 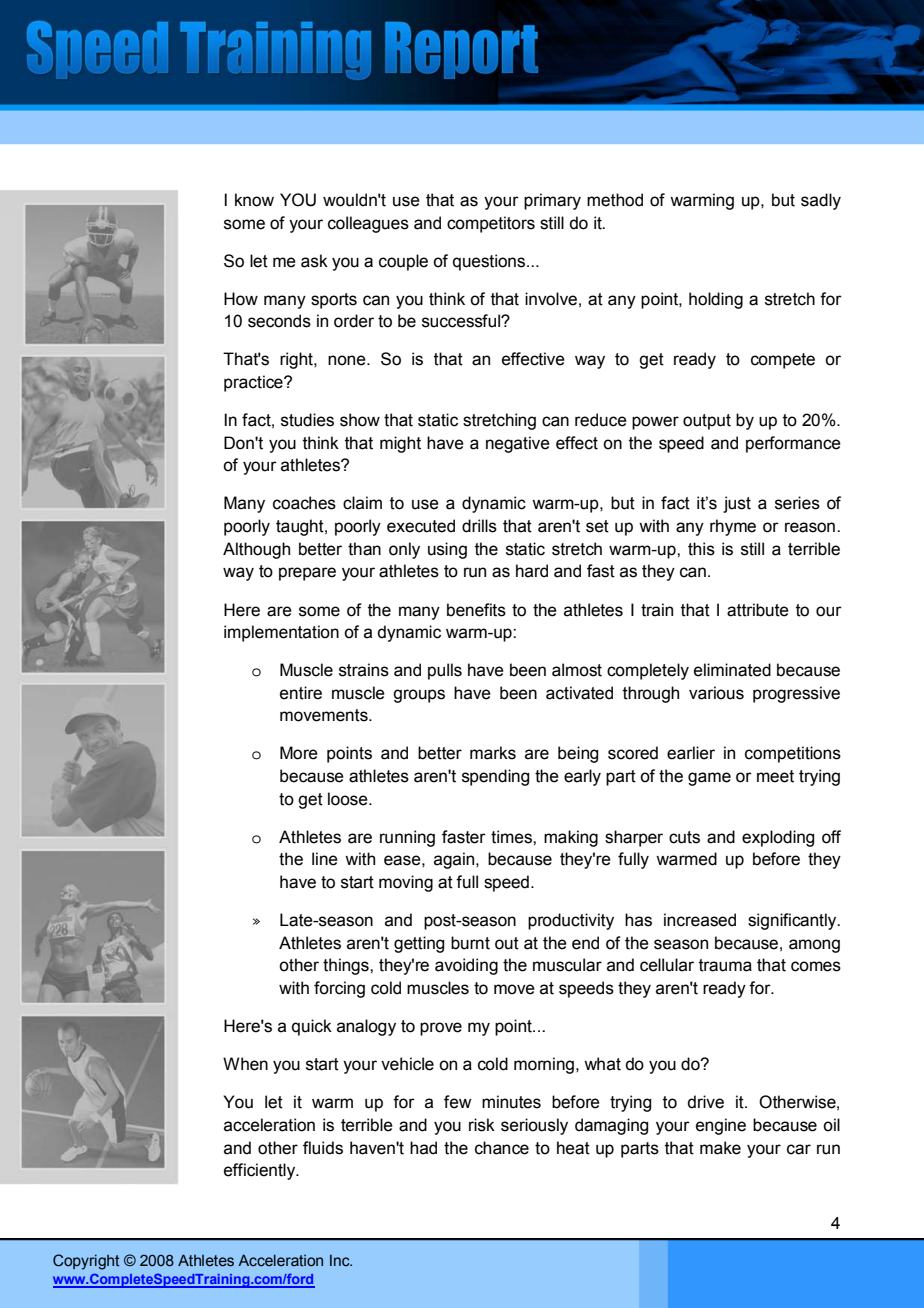 I want to click on primary, so click(x=552, y=201).
